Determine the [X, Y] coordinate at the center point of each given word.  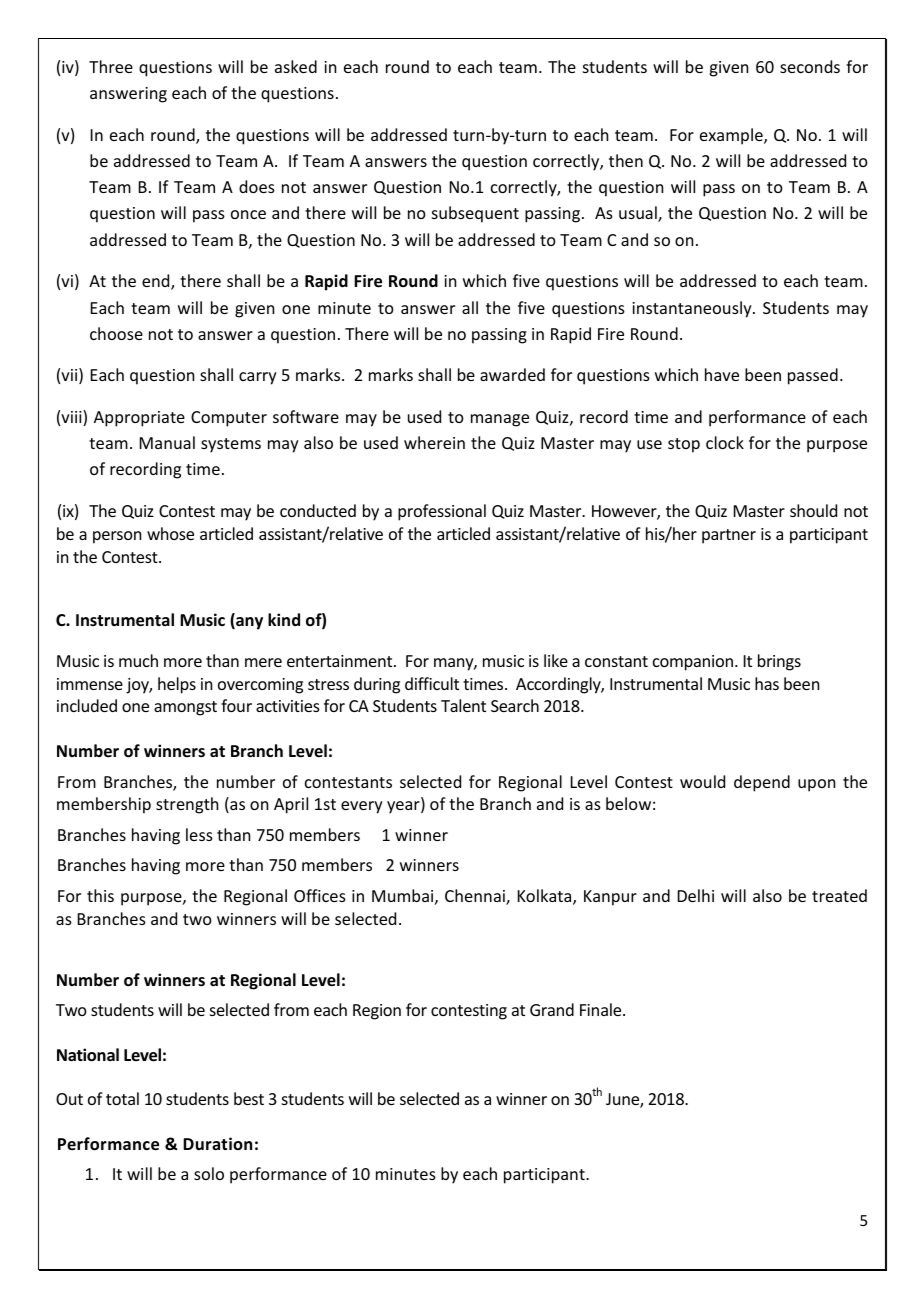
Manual [167, 442]
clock [725, 442]
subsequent [475, 214]
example [732, 136]
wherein [434, 442]
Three [111, 66]
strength [187, 805]
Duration [217, 1143]
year [404, 807]
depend [762, 783]
